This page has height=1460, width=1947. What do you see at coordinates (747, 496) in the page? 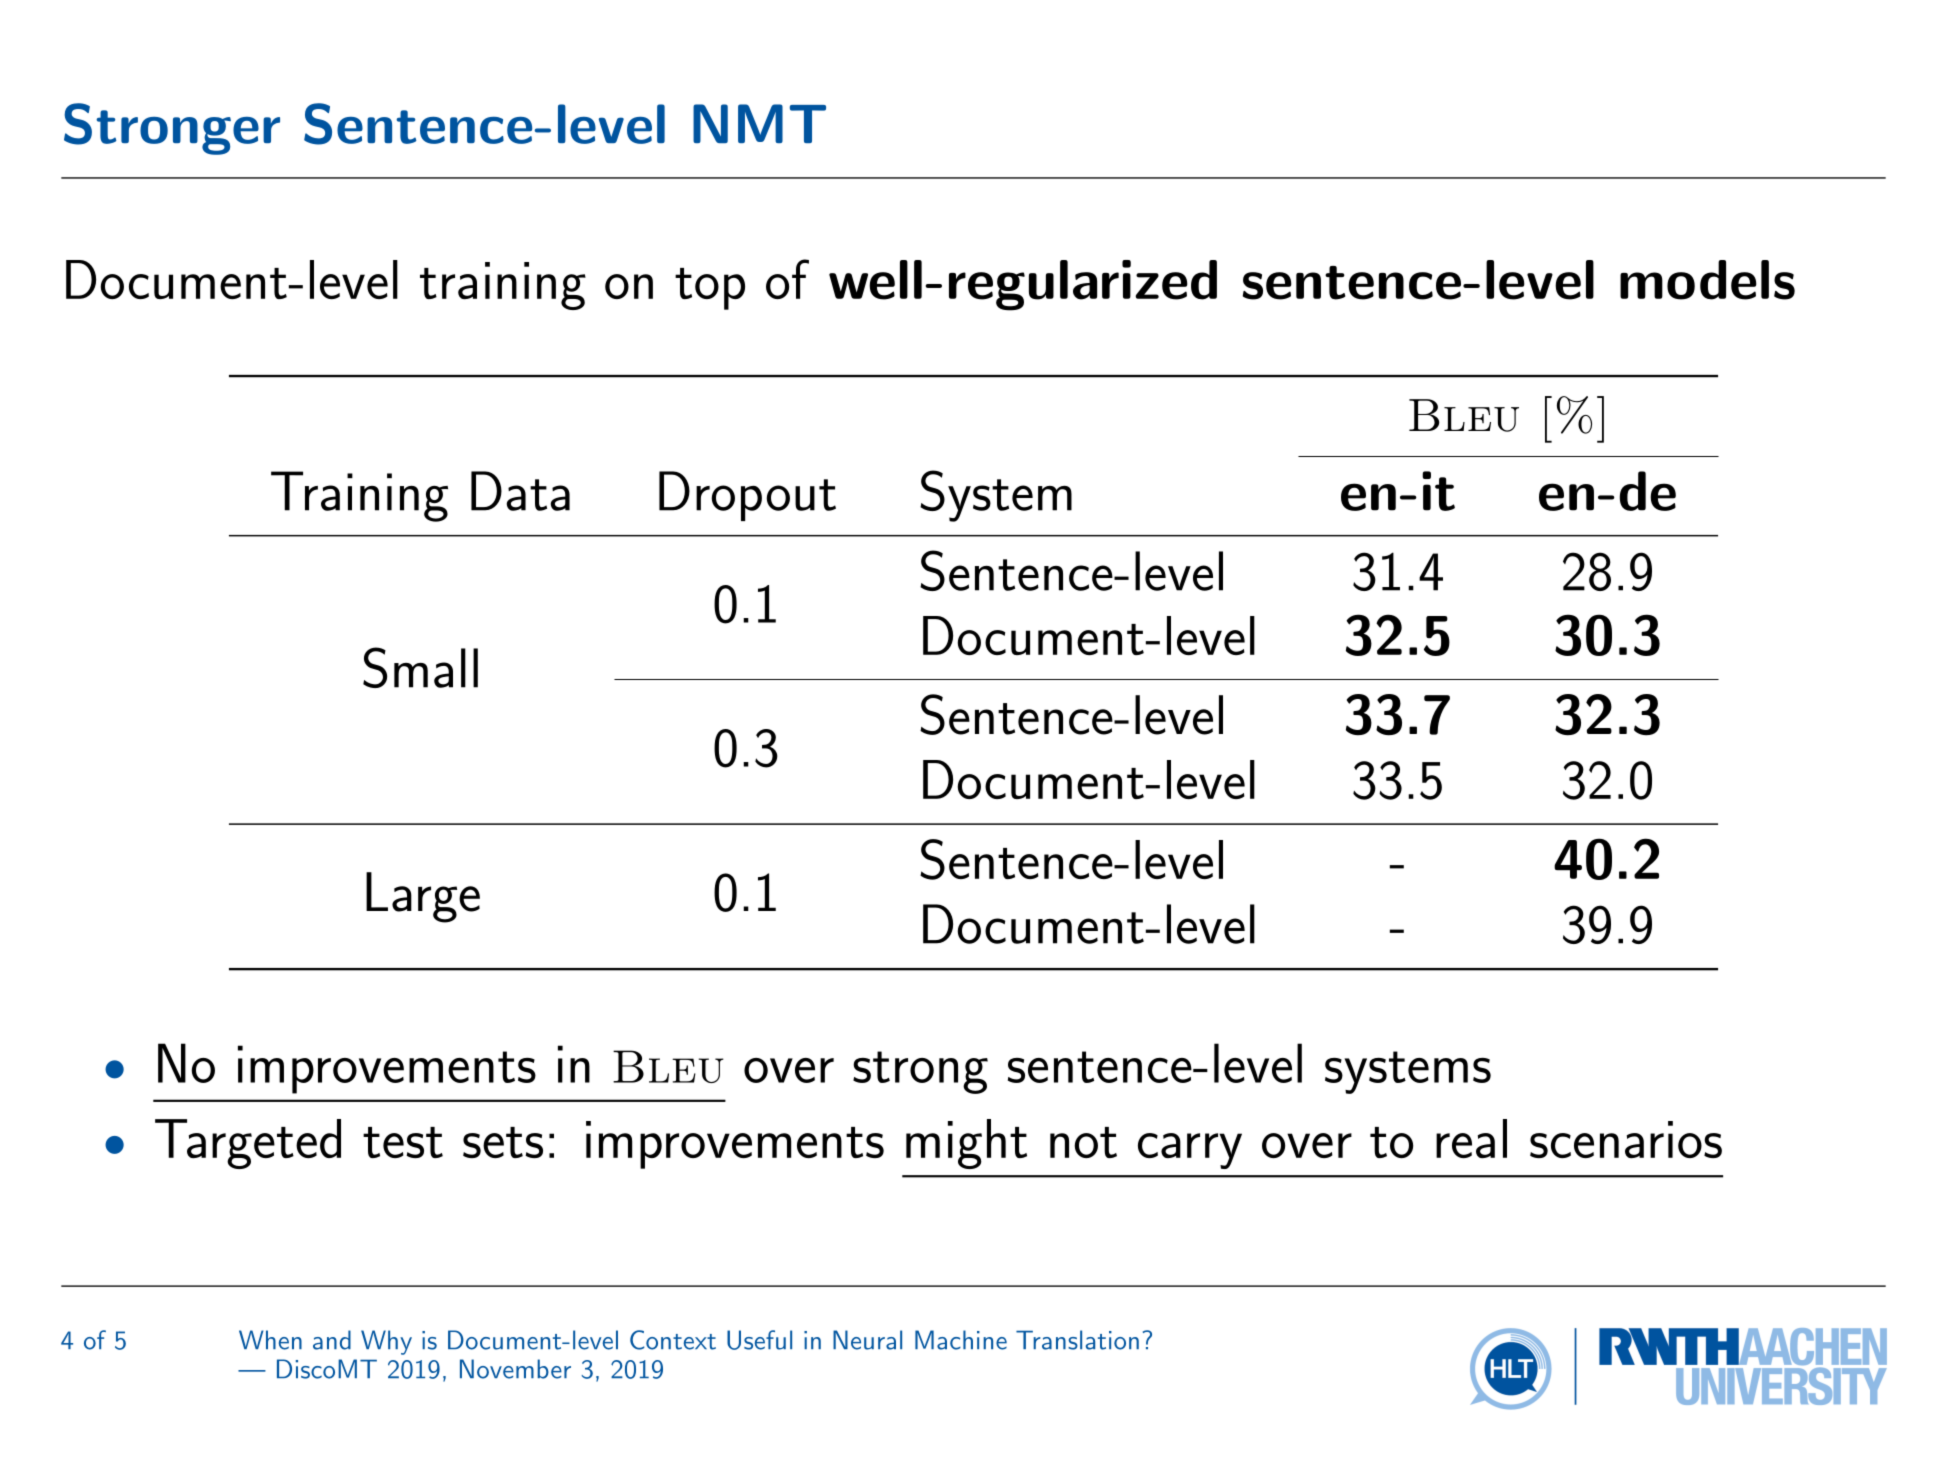
I see `Dropout` at bounding box center [747, 496].
